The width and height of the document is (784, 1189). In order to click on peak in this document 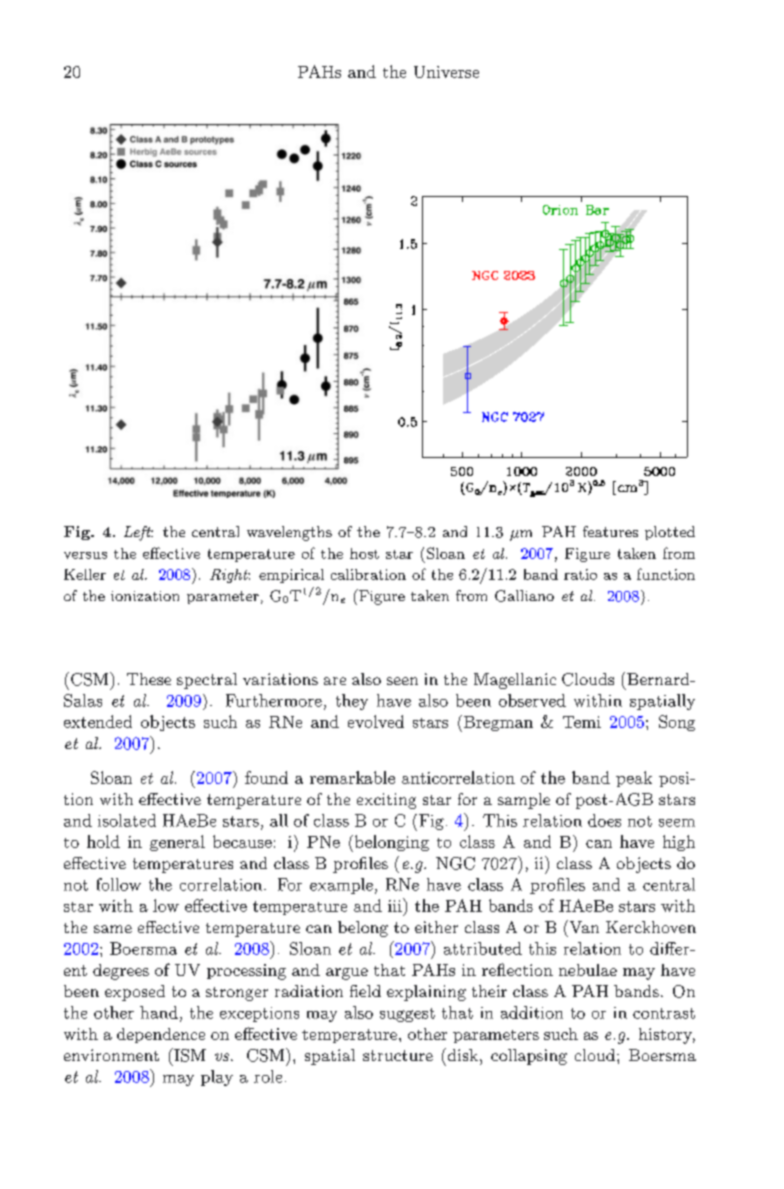, I will do `click(634, 779)`.
